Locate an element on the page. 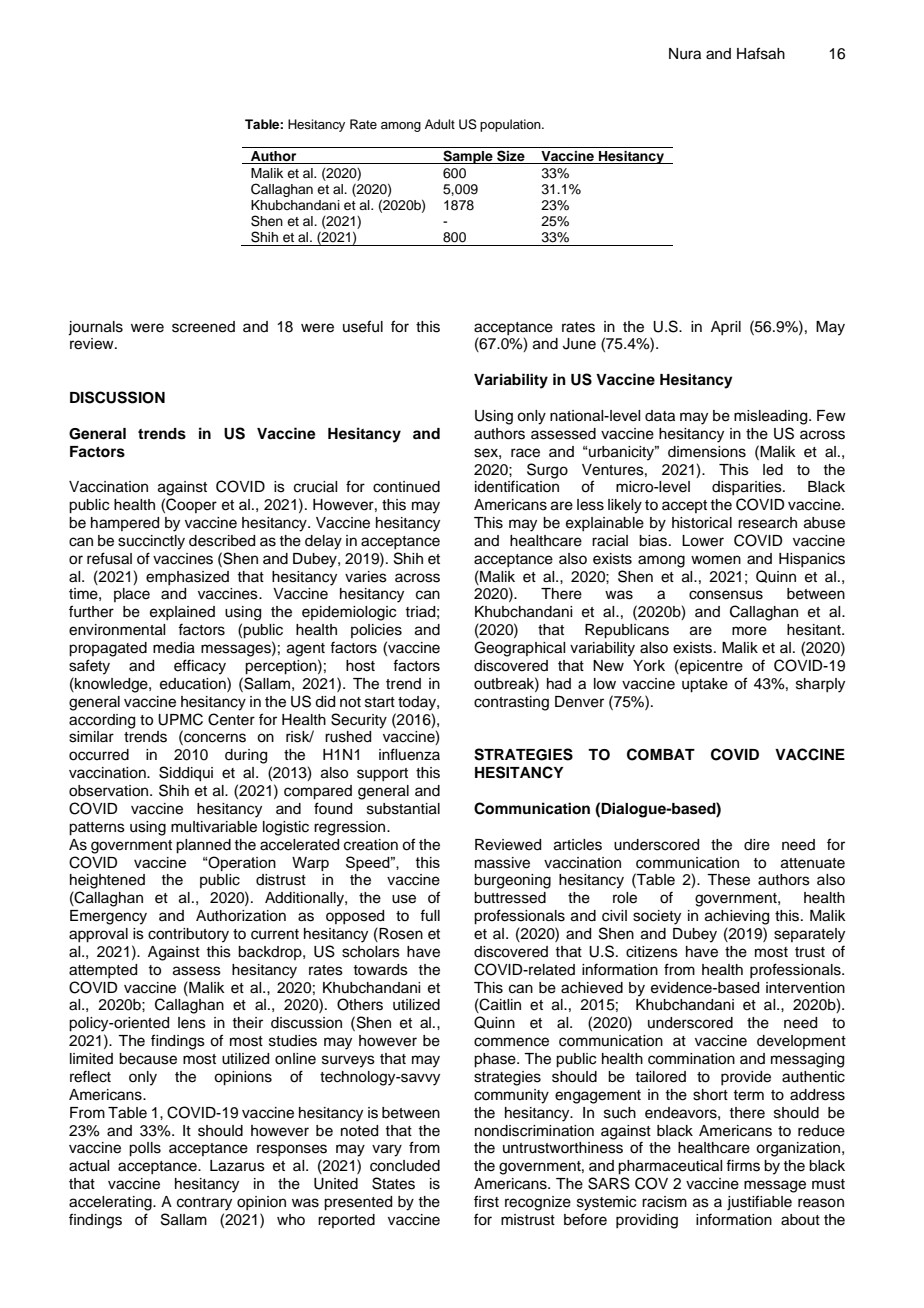 The height and width of the page is (1308, 924). efficacy is located at coordinates (200, 667).
